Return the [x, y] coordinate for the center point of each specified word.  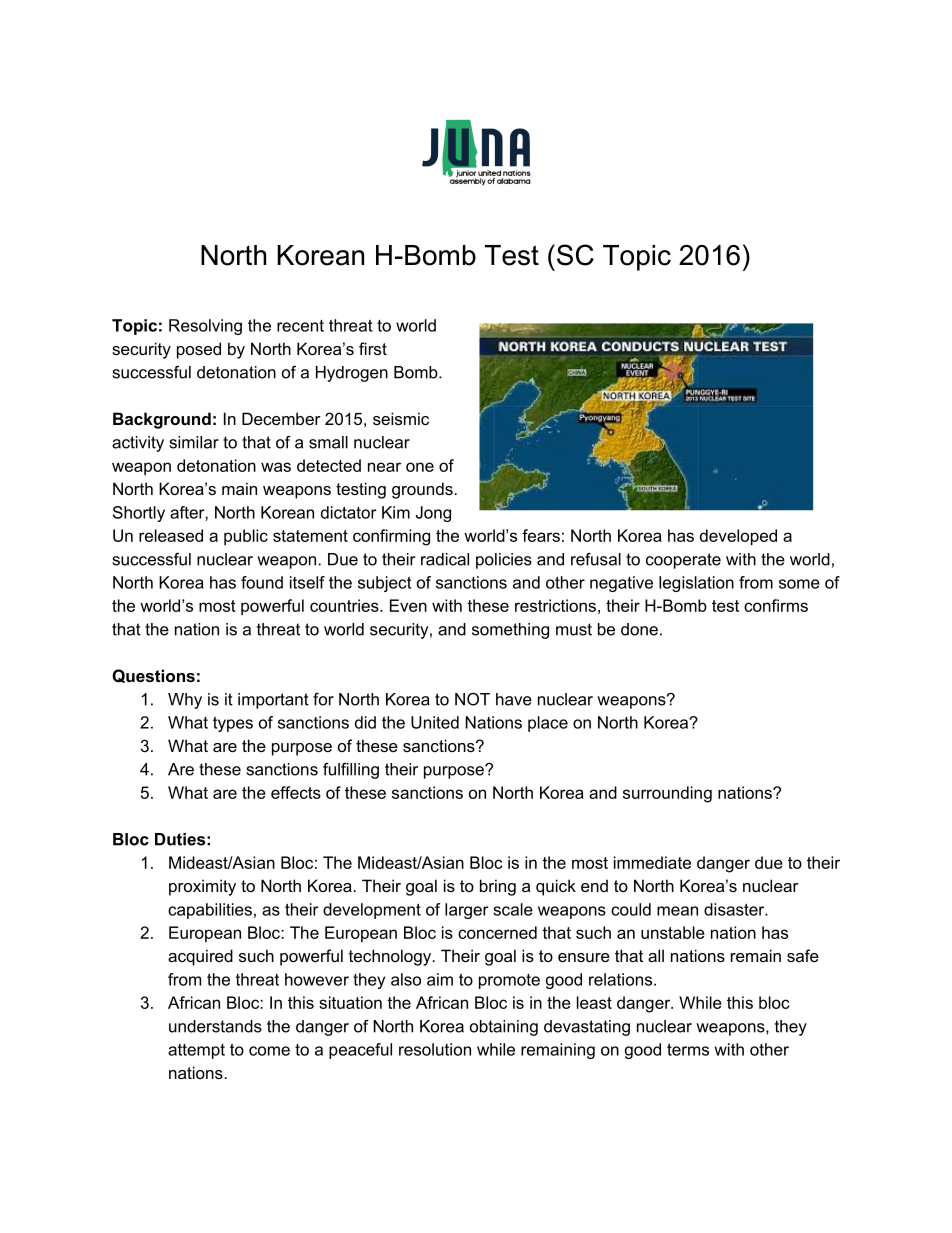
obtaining [504, 1028]
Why [185, 701]
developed [738, 537]
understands [215, 1026]
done [639, 629]
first [373, 348]
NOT [472, 699]
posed [199, 350]
